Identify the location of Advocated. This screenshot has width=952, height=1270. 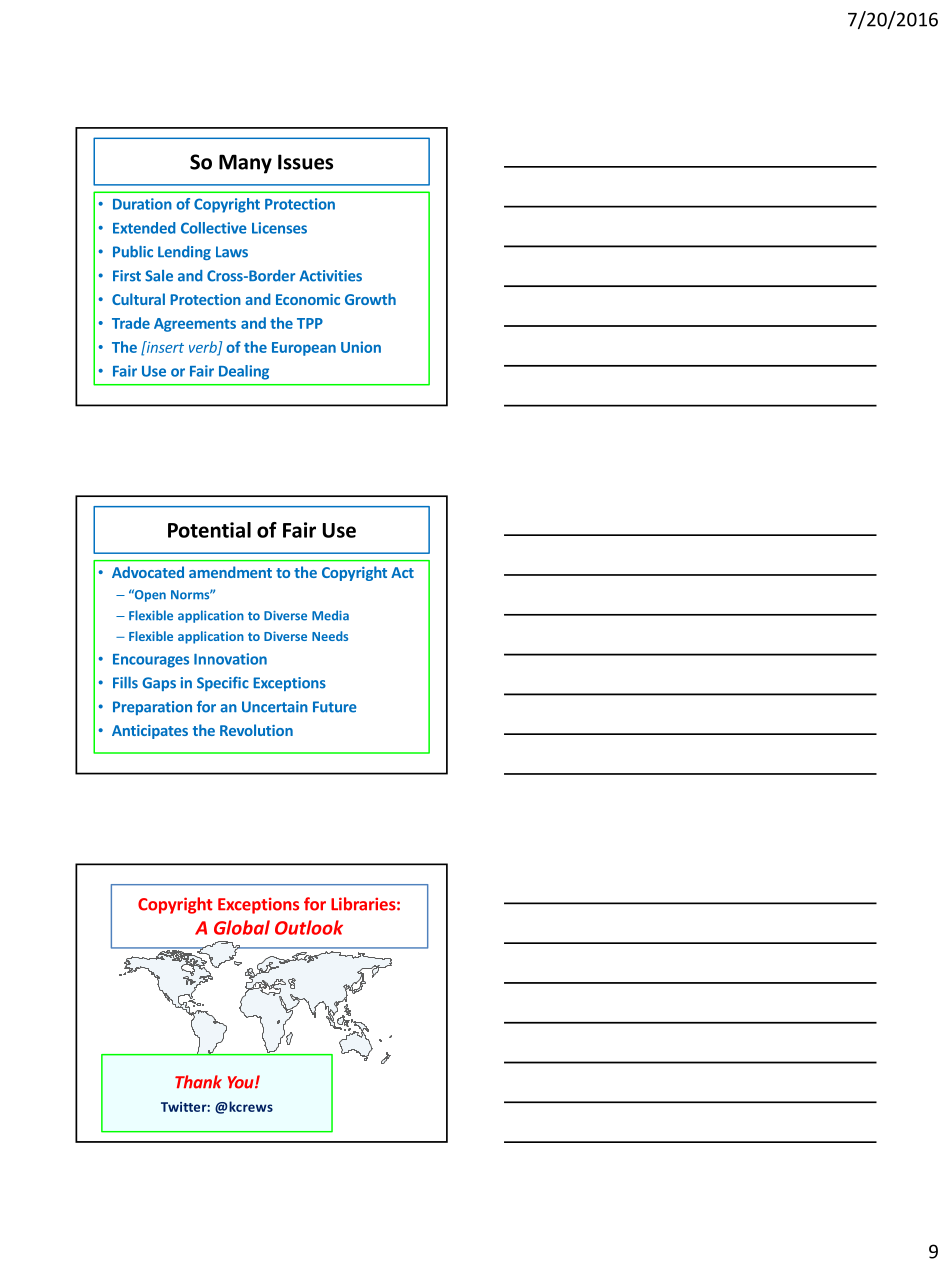
(148, 572).
